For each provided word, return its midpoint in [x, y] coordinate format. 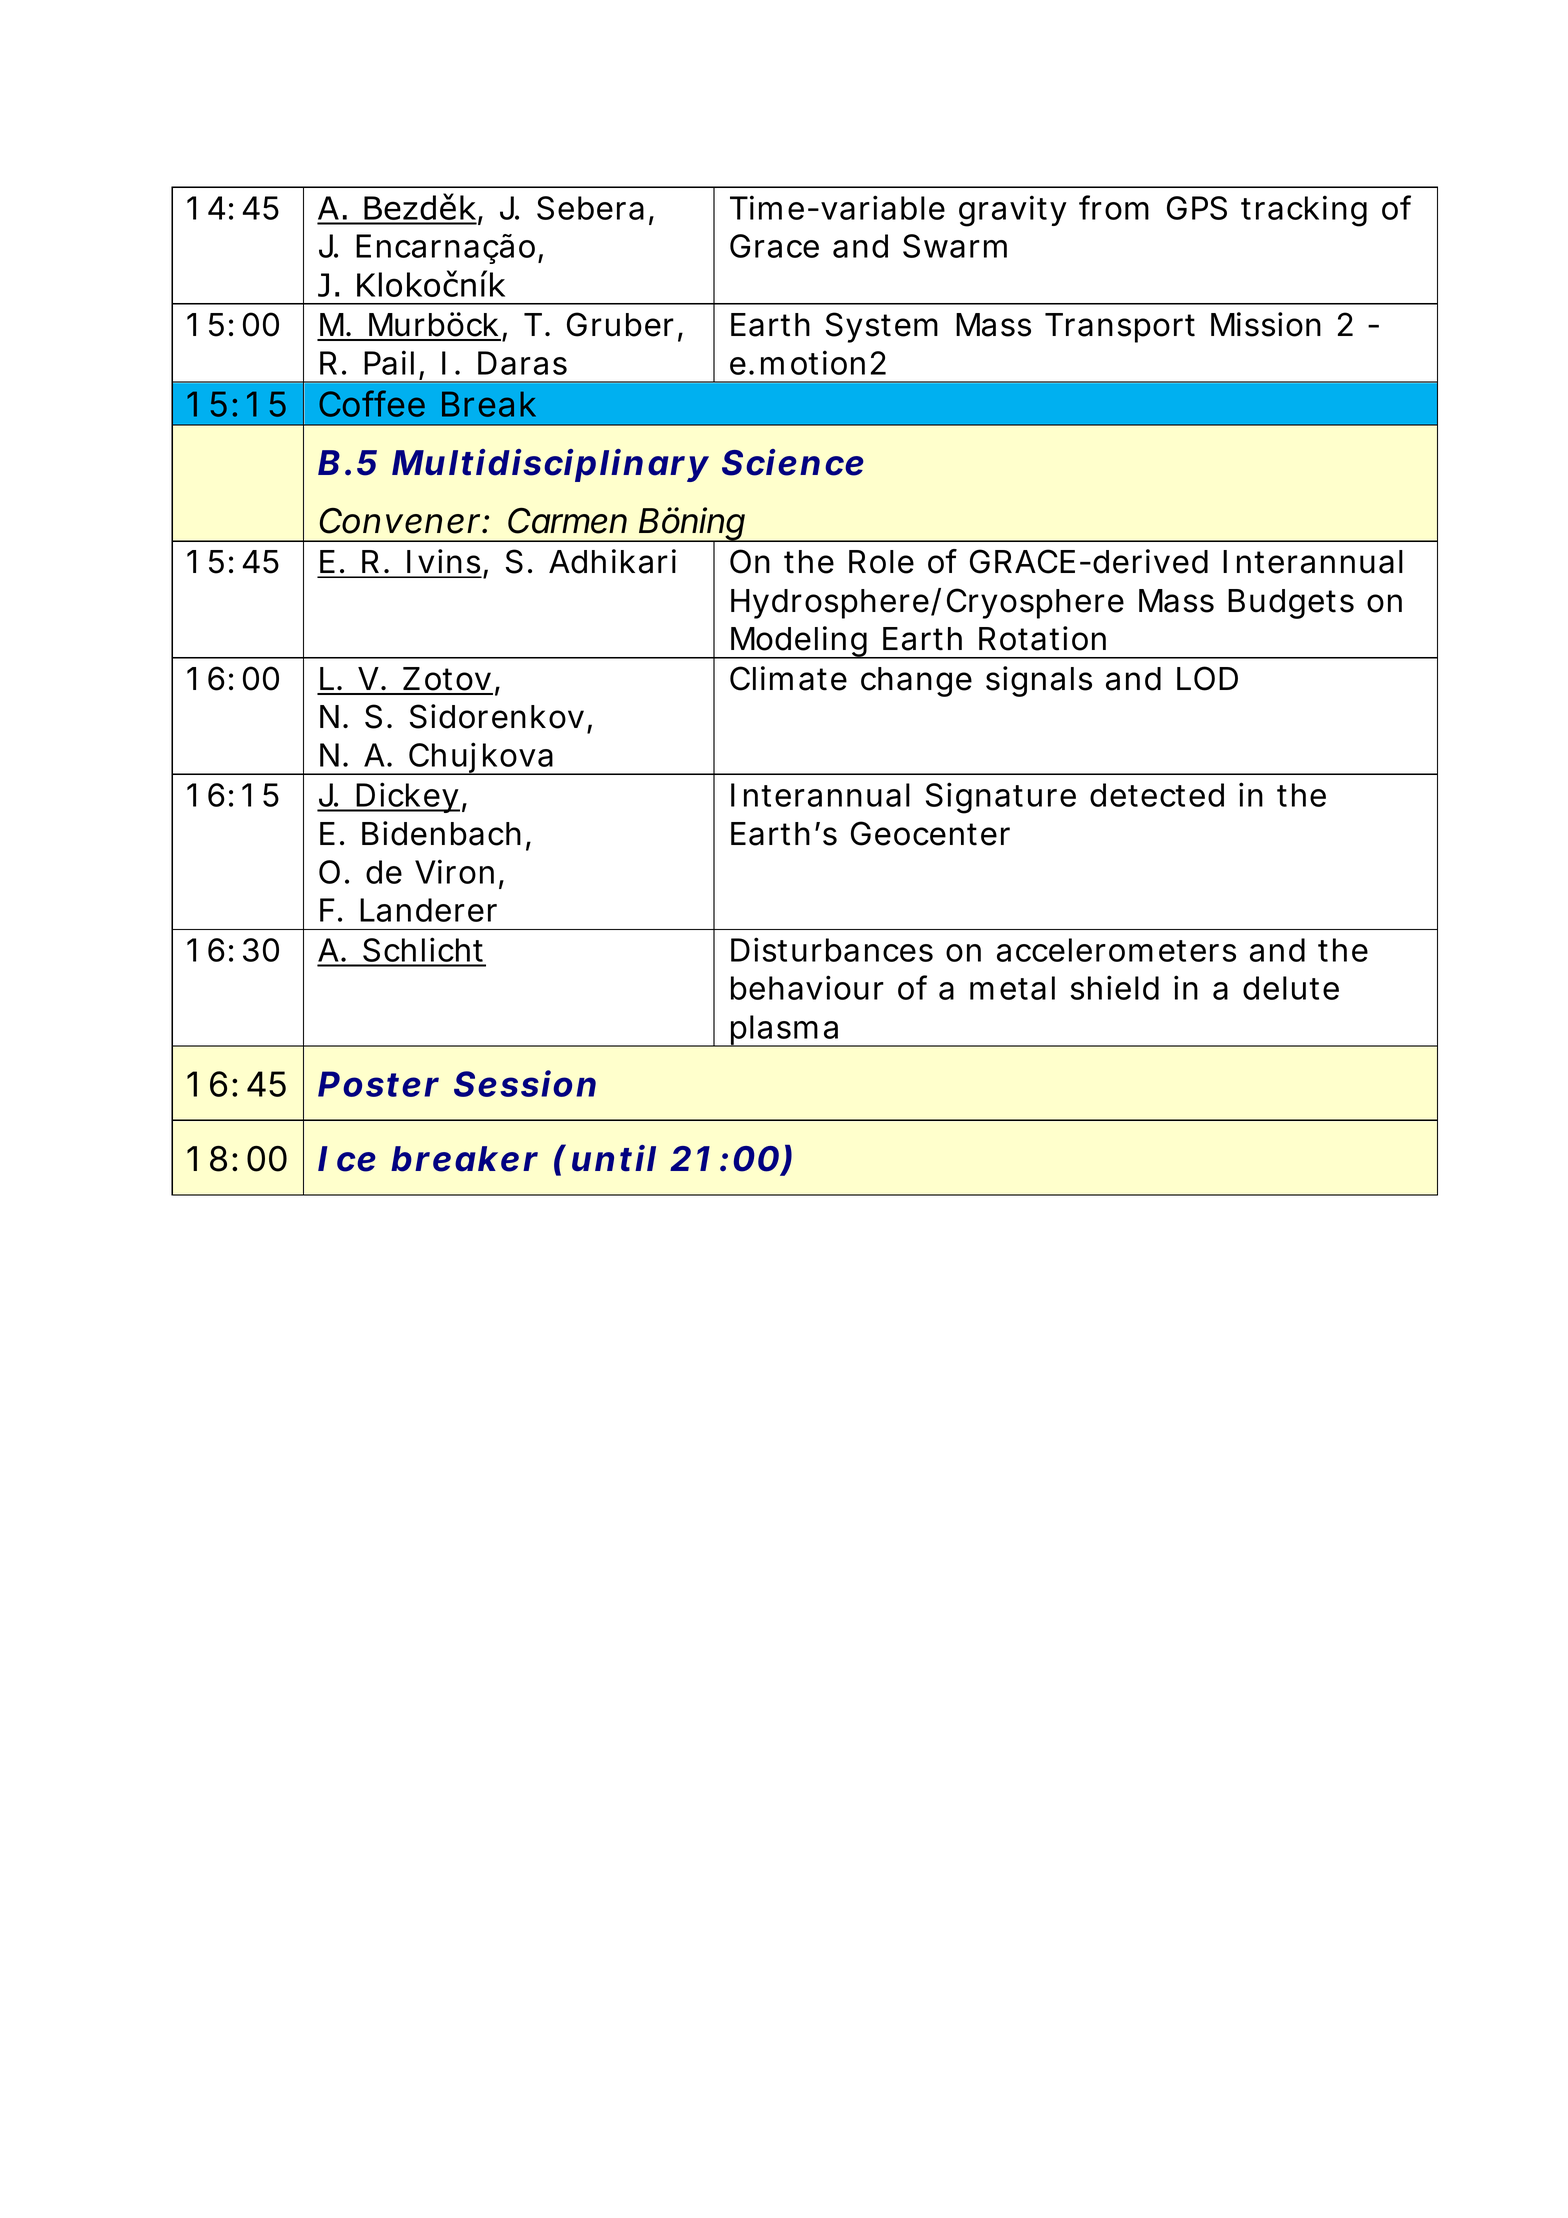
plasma [784, 1031]
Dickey [407, 797]
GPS [1197, 208]
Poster [378, 1084]
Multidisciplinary [550, 465]
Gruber [620, 324]
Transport [1120, 328]
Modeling [799, 642]
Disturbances [832, 949]
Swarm [955, 246]
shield [1115, 987]
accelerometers [1116, 950]
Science [793, 462]
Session [525, 1083]
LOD [1207, 678]
